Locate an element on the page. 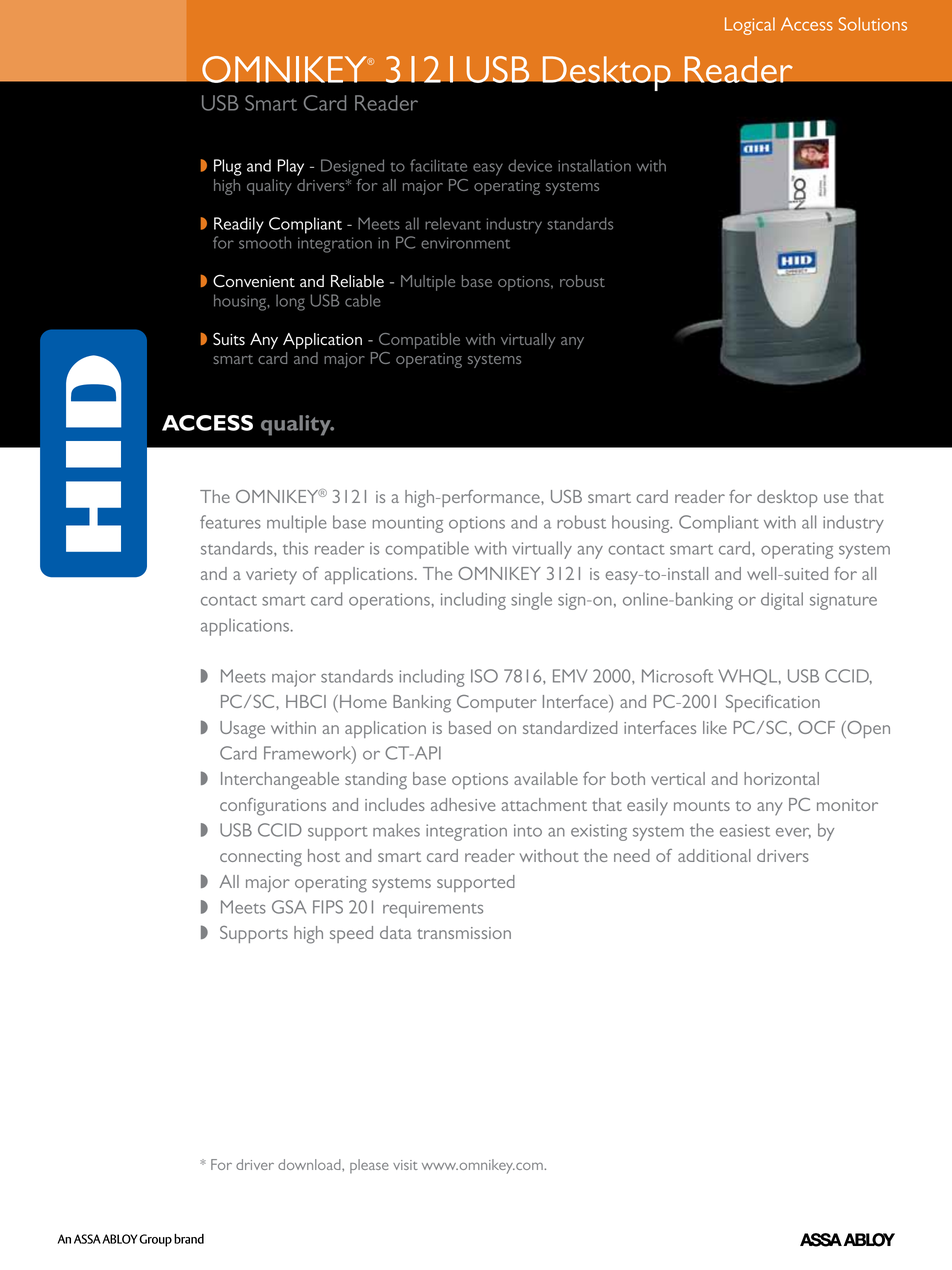 This document has width=952, height=1270. additional is located at coordinates (714, 855).
